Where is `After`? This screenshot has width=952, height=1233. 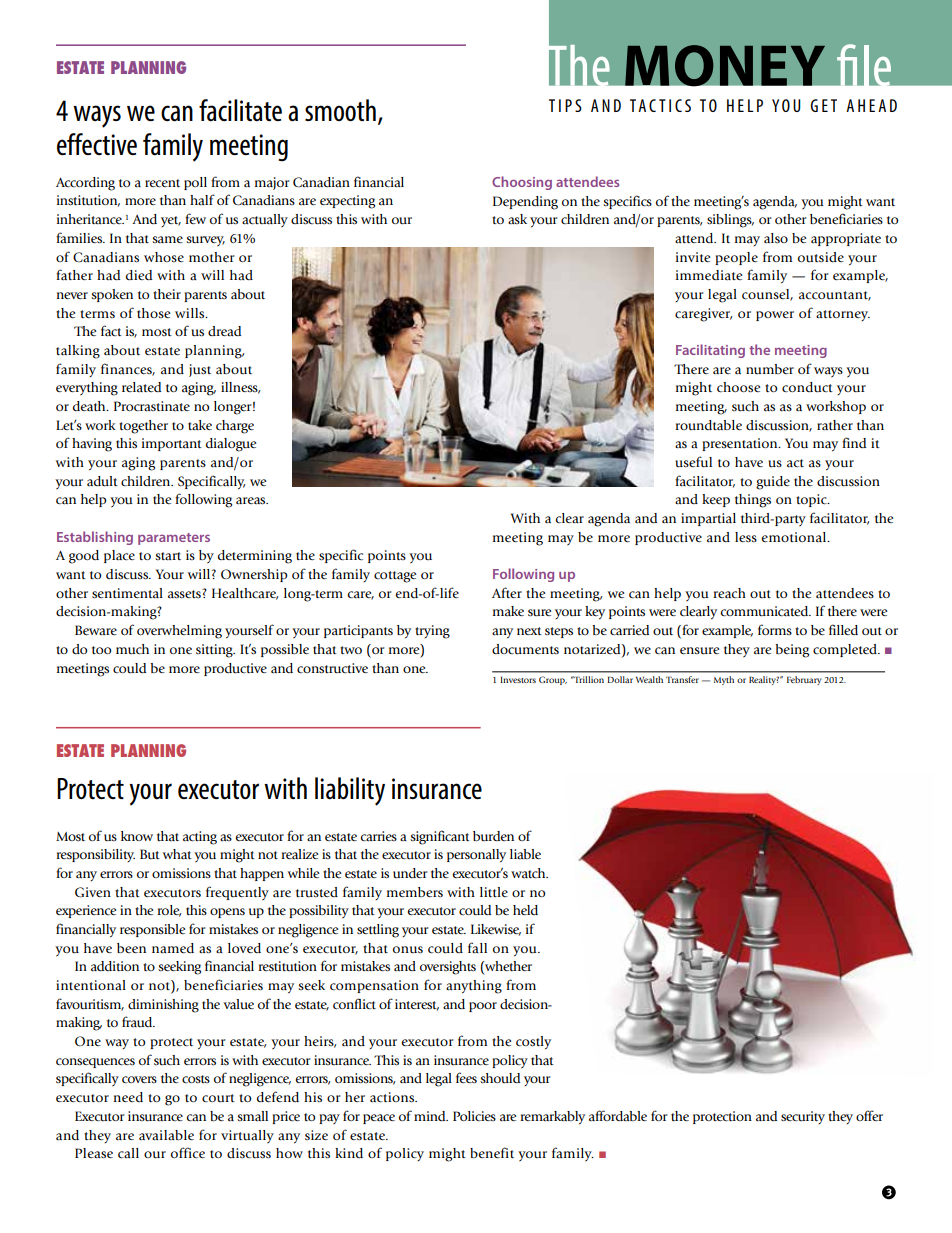 After is located at coordinates (507, 592).
